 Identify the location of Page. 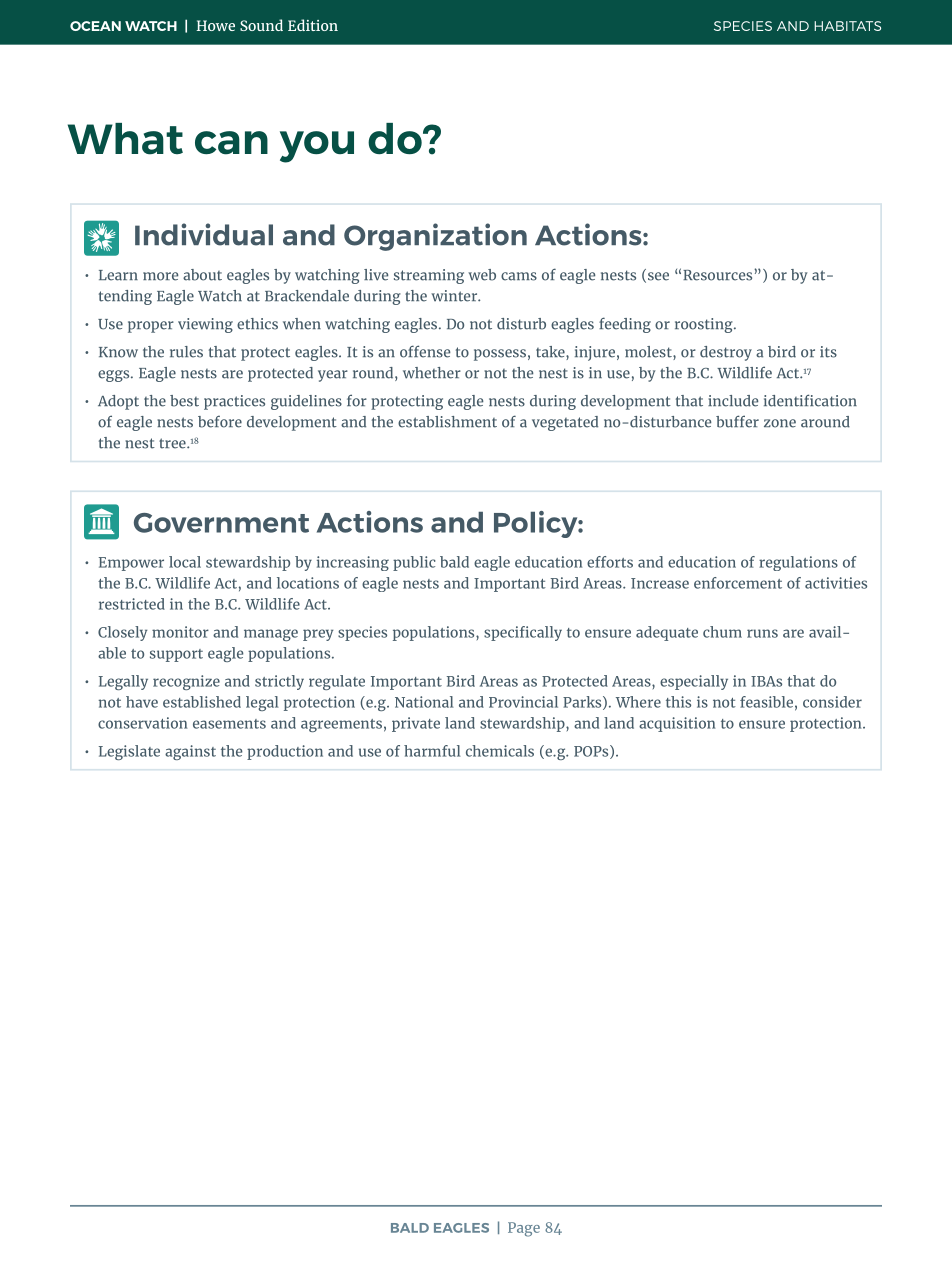
(524, 1229).
